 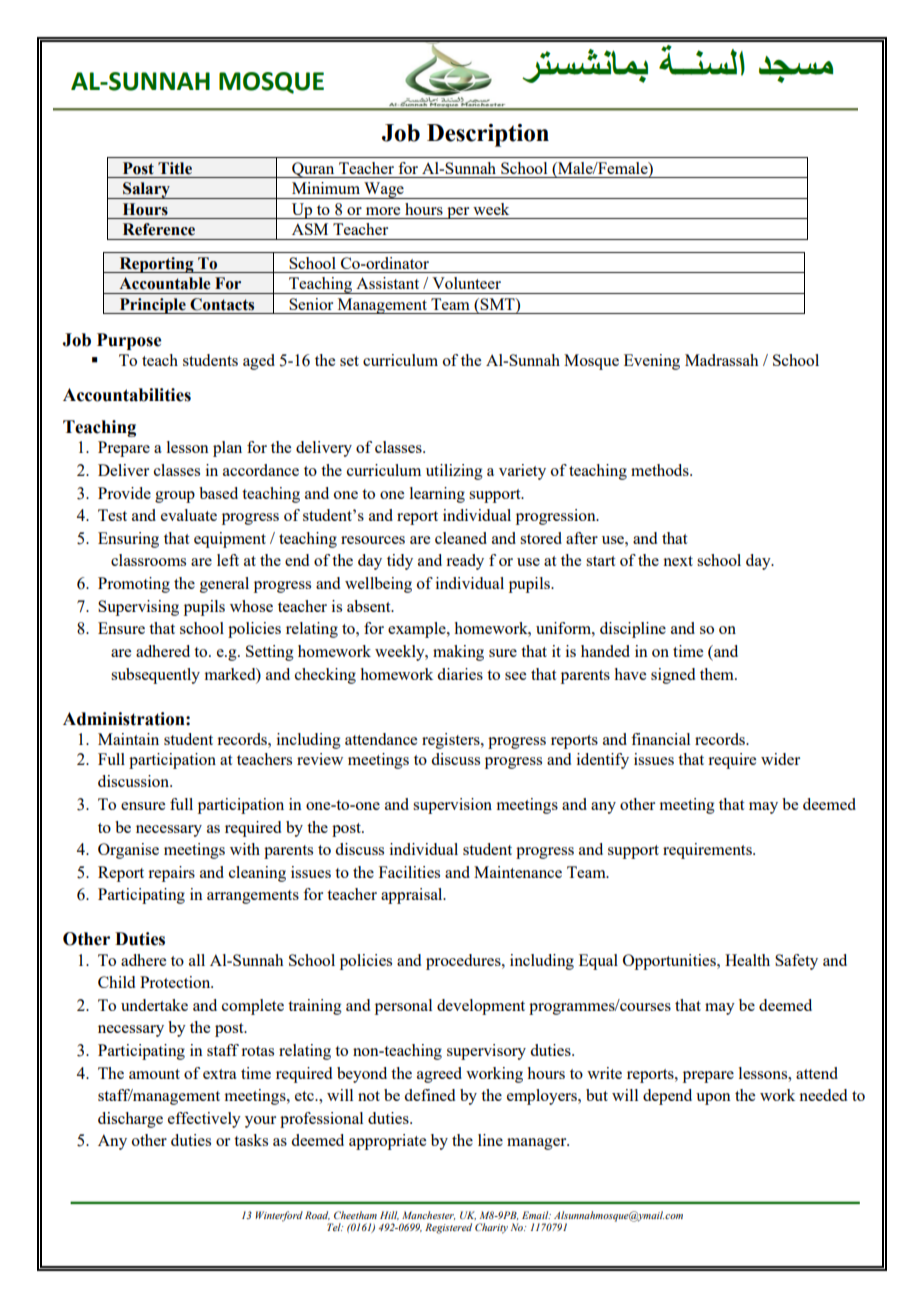 I want to click on Evening, so click(x=652, y=362).
